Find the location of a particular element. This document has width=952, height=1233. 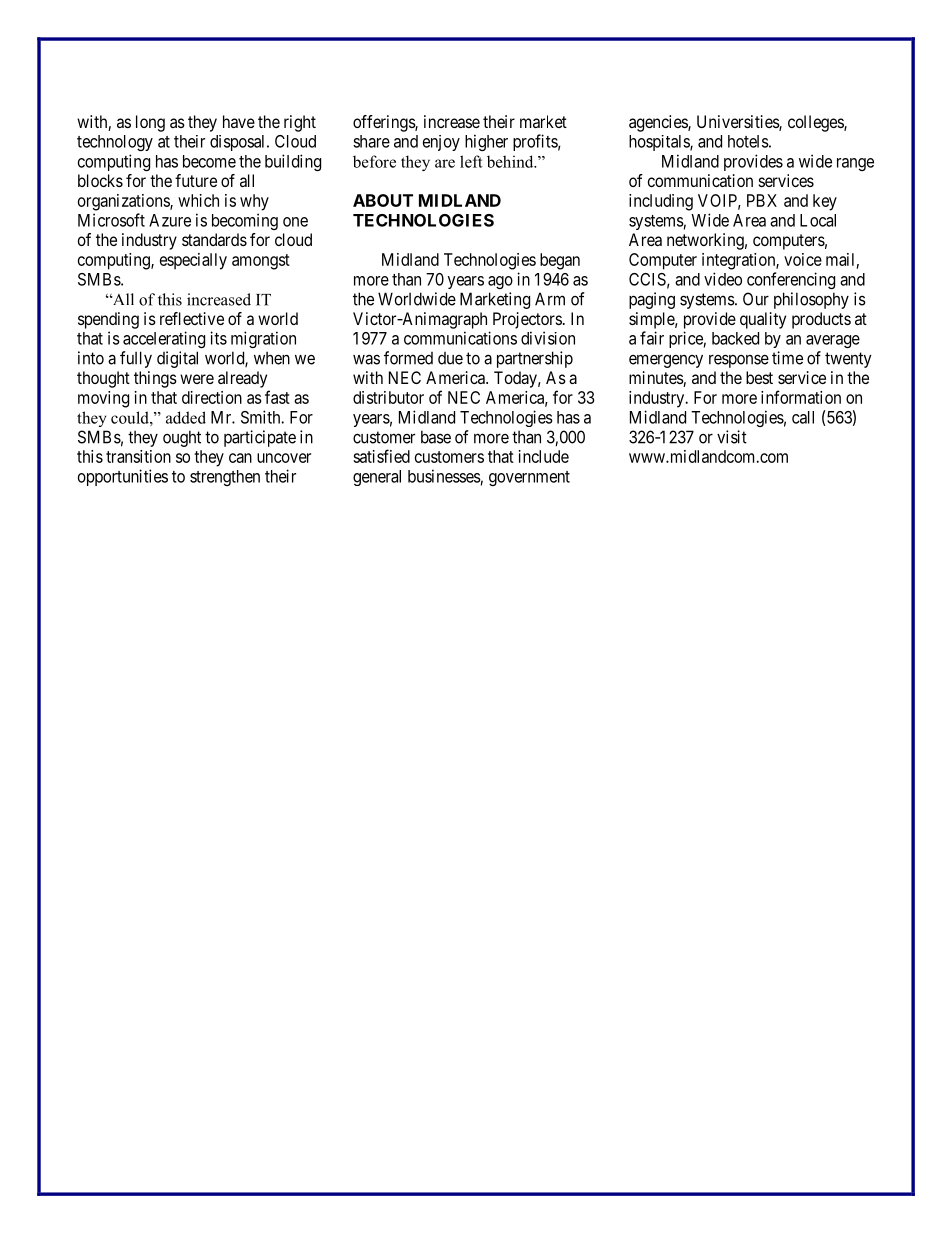

time is located at coordinates (787, 358).
